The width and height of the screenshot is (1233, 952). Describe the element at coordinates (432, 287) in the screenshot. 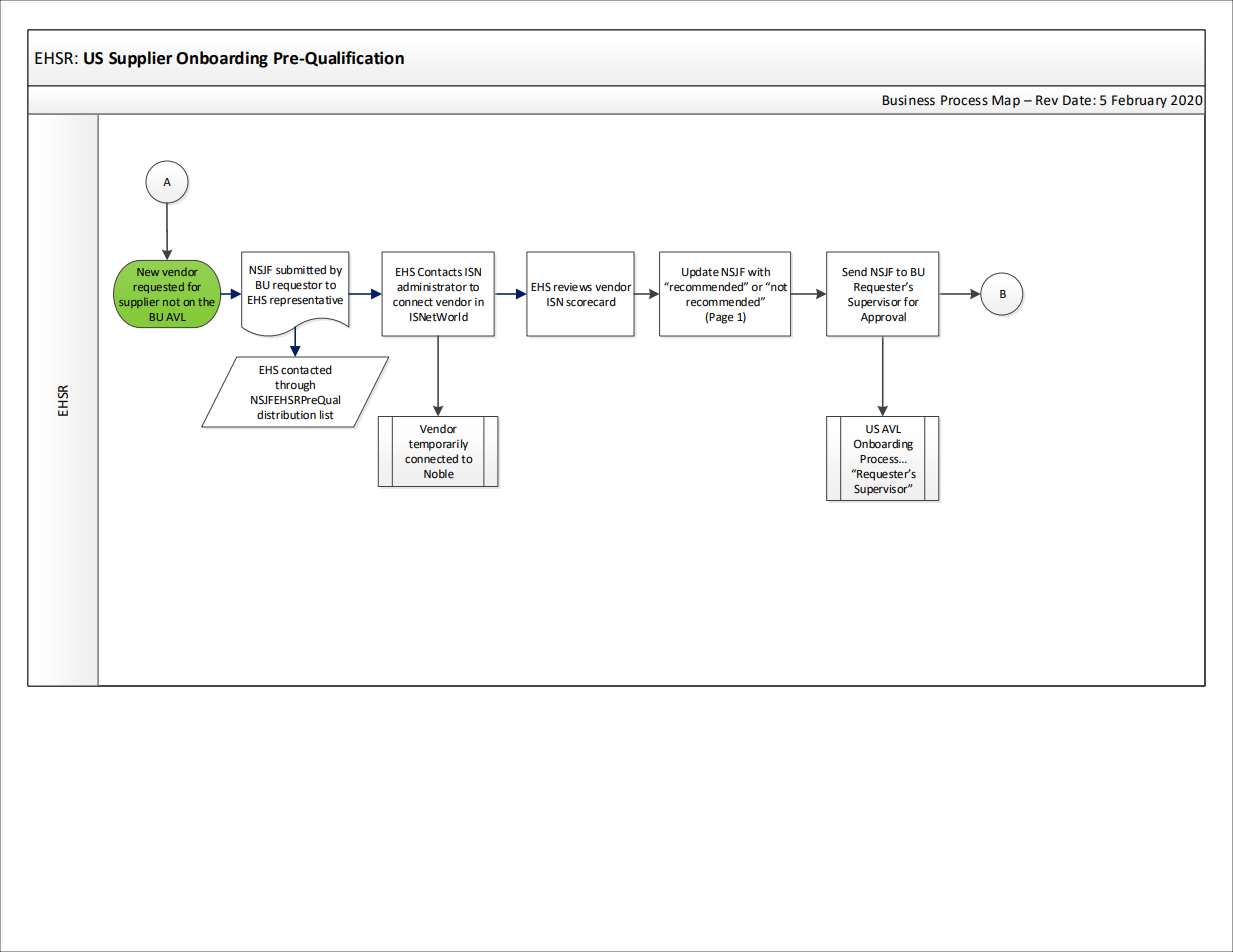

I see `administrator` at that location.
